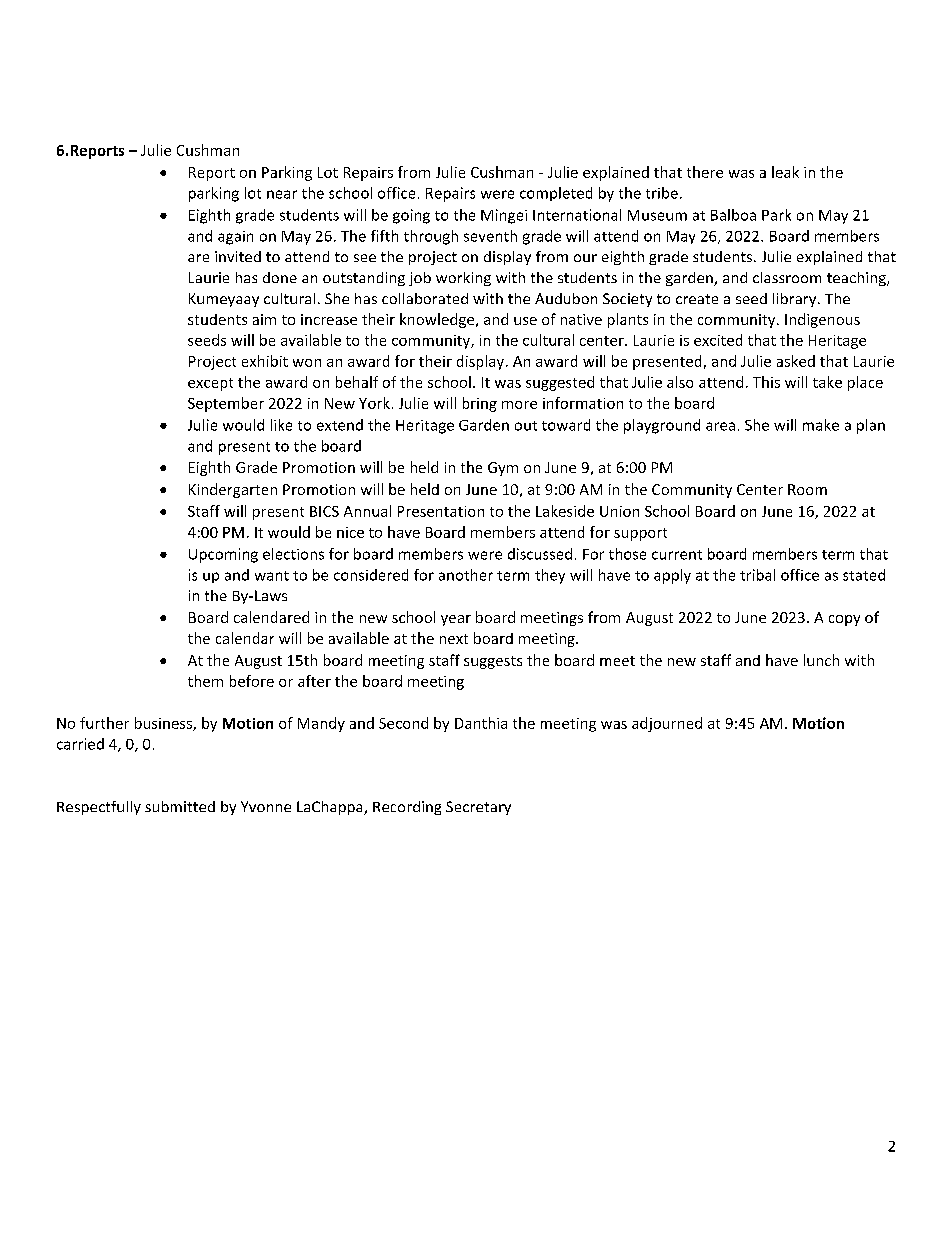 The image size is (952, 1233). Describe the element at coordinates (757, 575) in the document. I see `tribal` at that location.
